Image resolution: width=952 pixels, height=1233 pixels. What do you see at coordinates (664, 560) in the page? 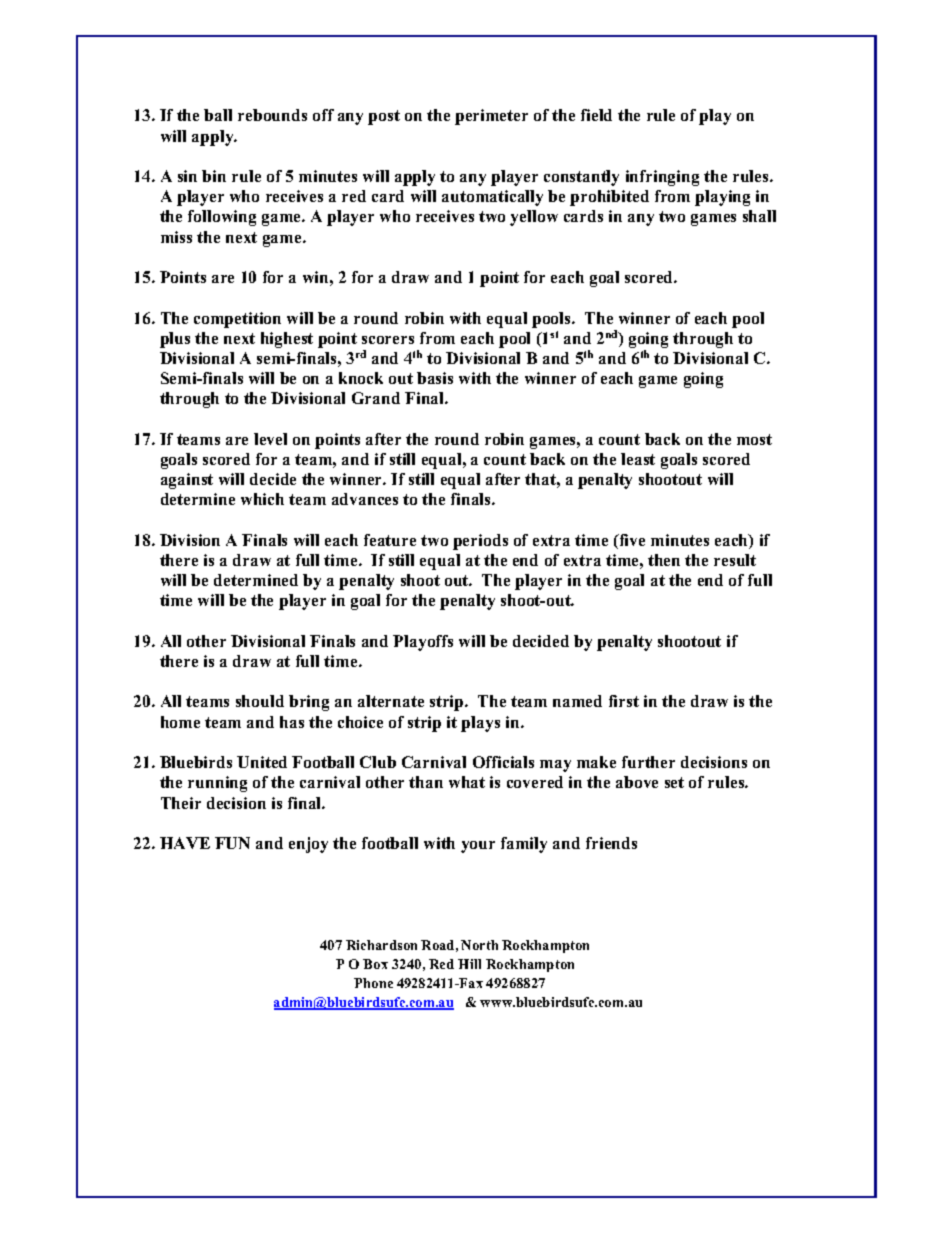
I see `then` at bounding box center [664, 560].
